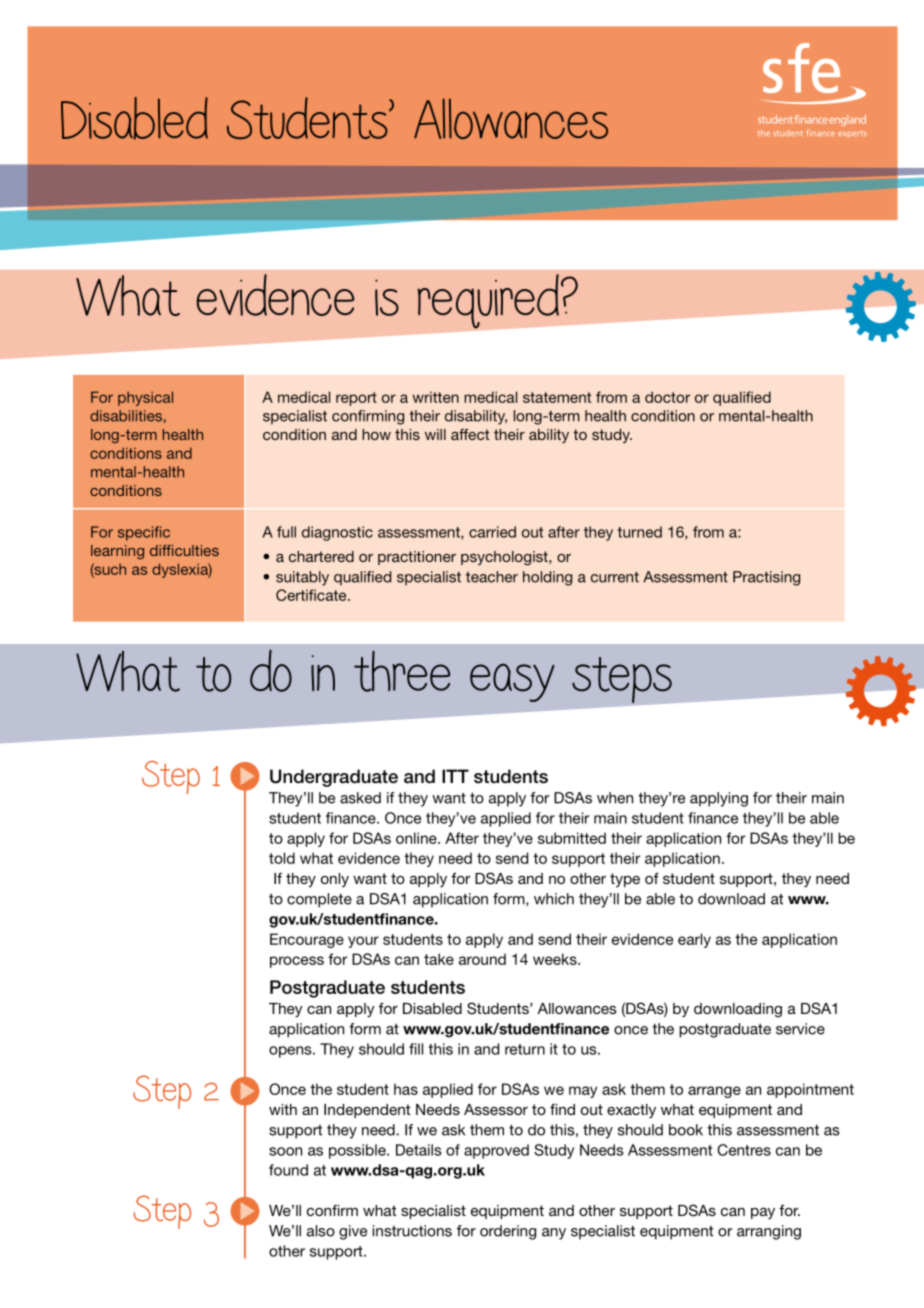 The image size is (924, 1308). I want to click on told, so click(282, 858).
